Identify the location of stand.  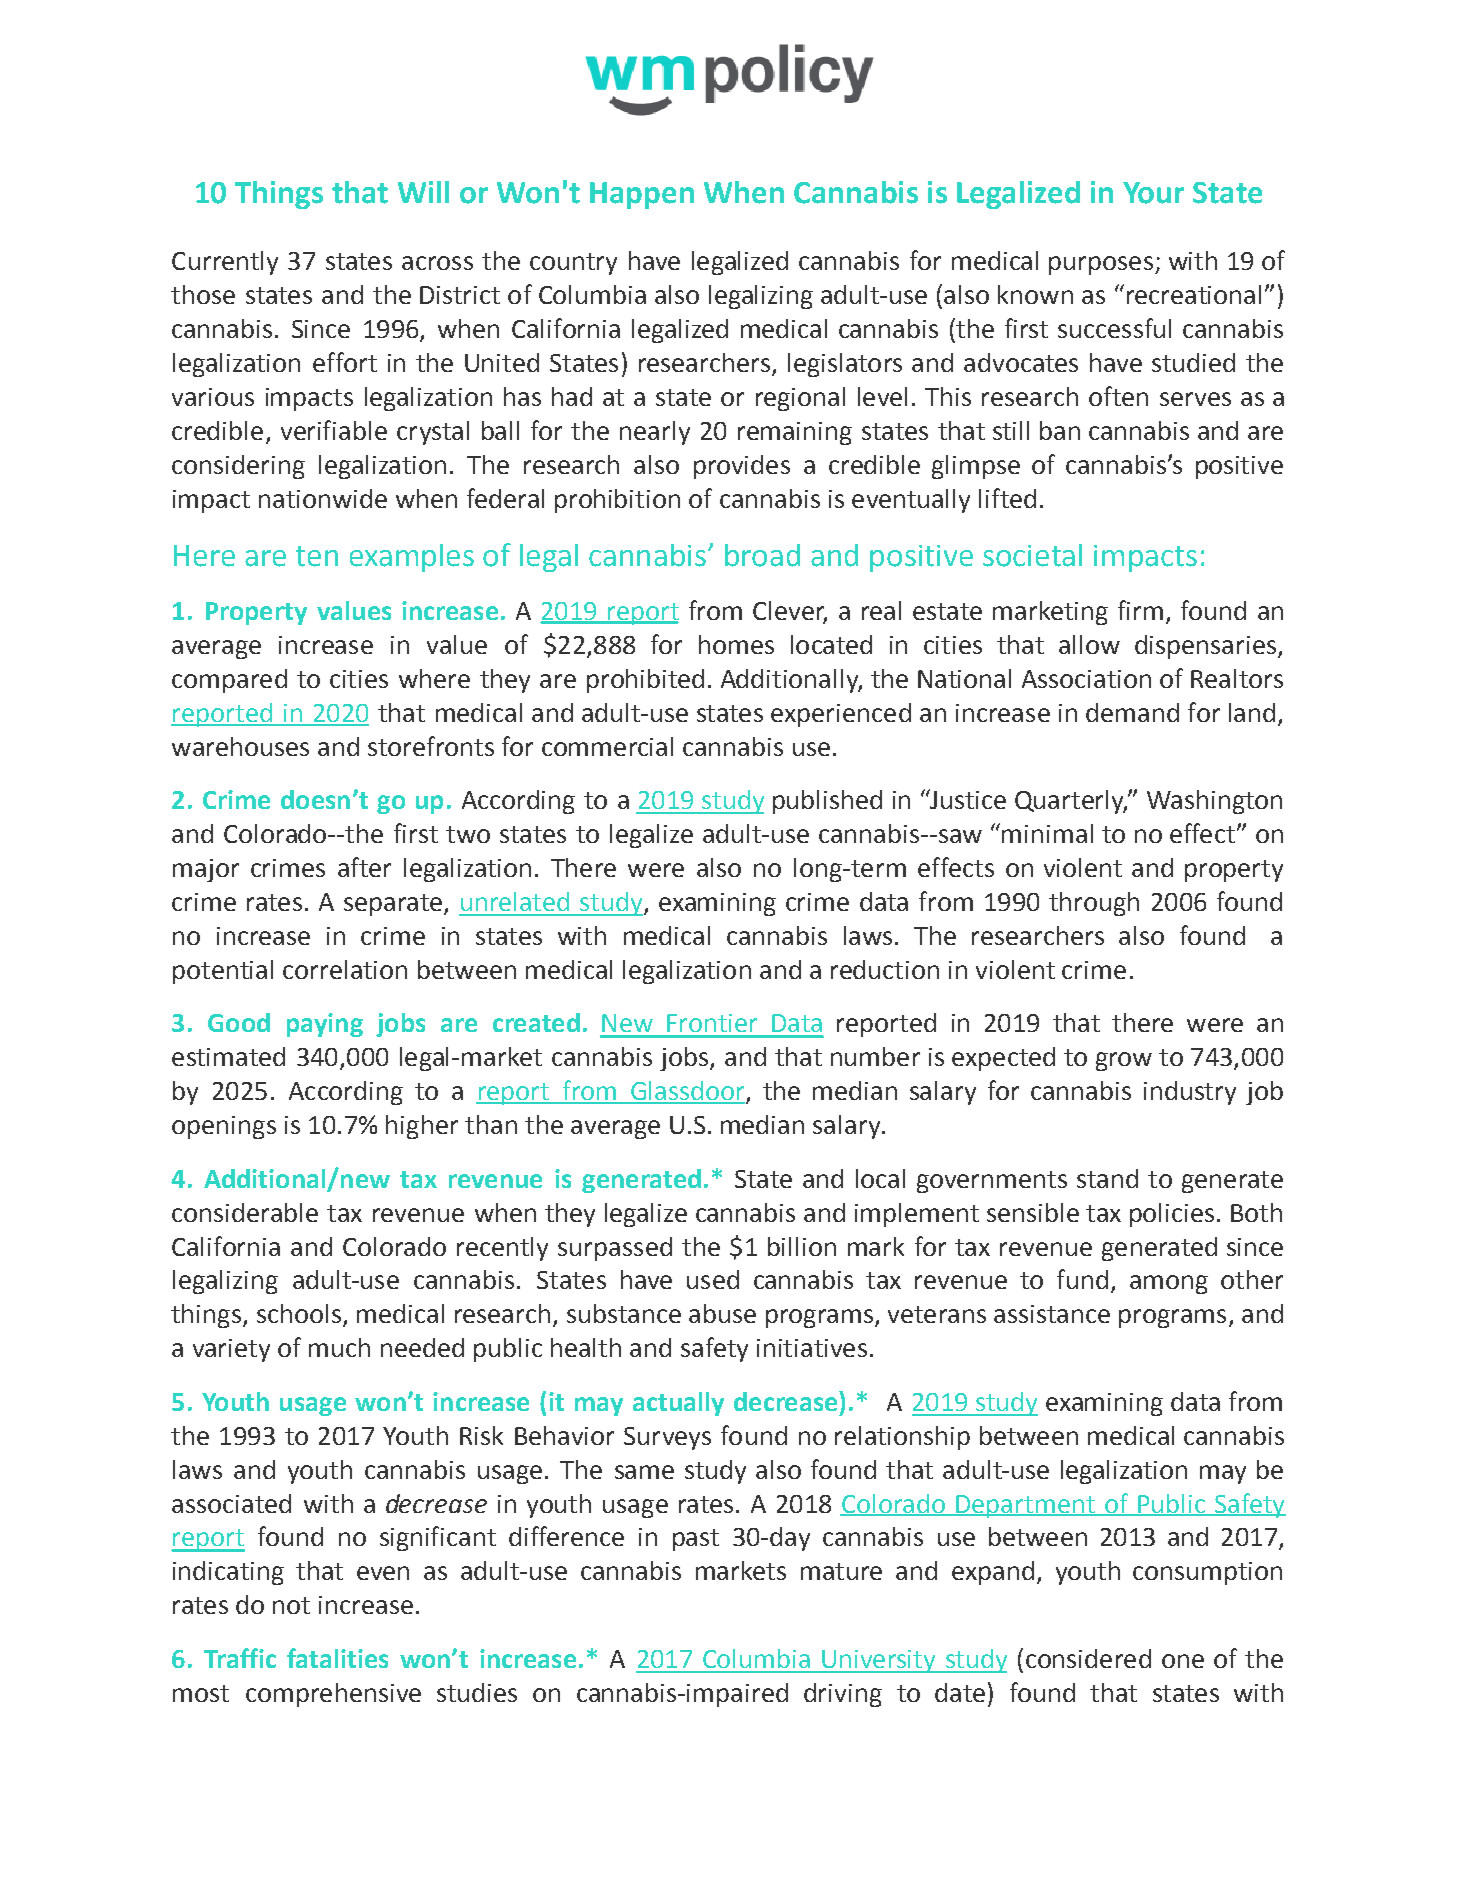
(1107, 1178).
